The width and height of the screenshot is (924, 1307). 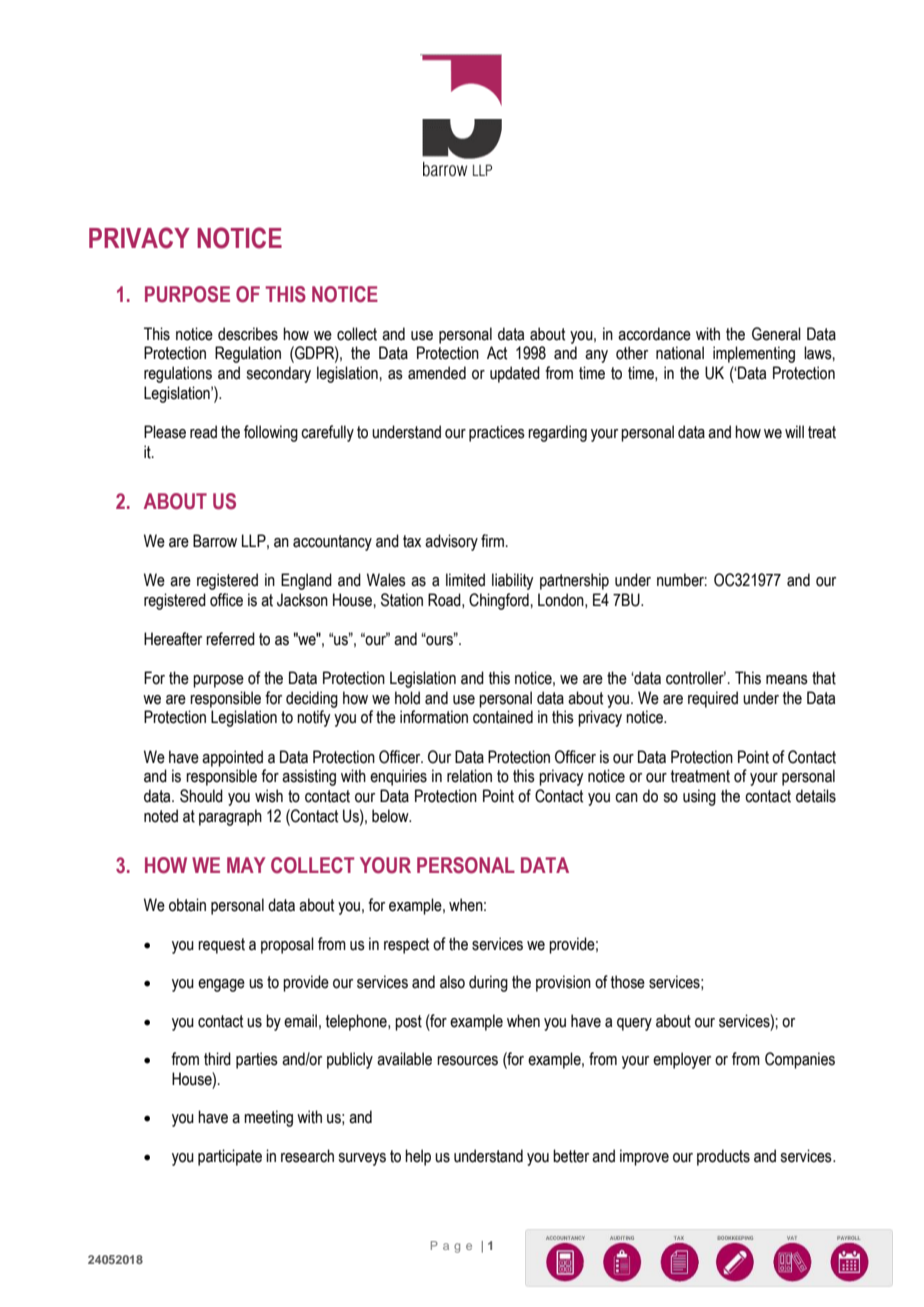 I want to click on Barrow, so click(x=215, y=541).
